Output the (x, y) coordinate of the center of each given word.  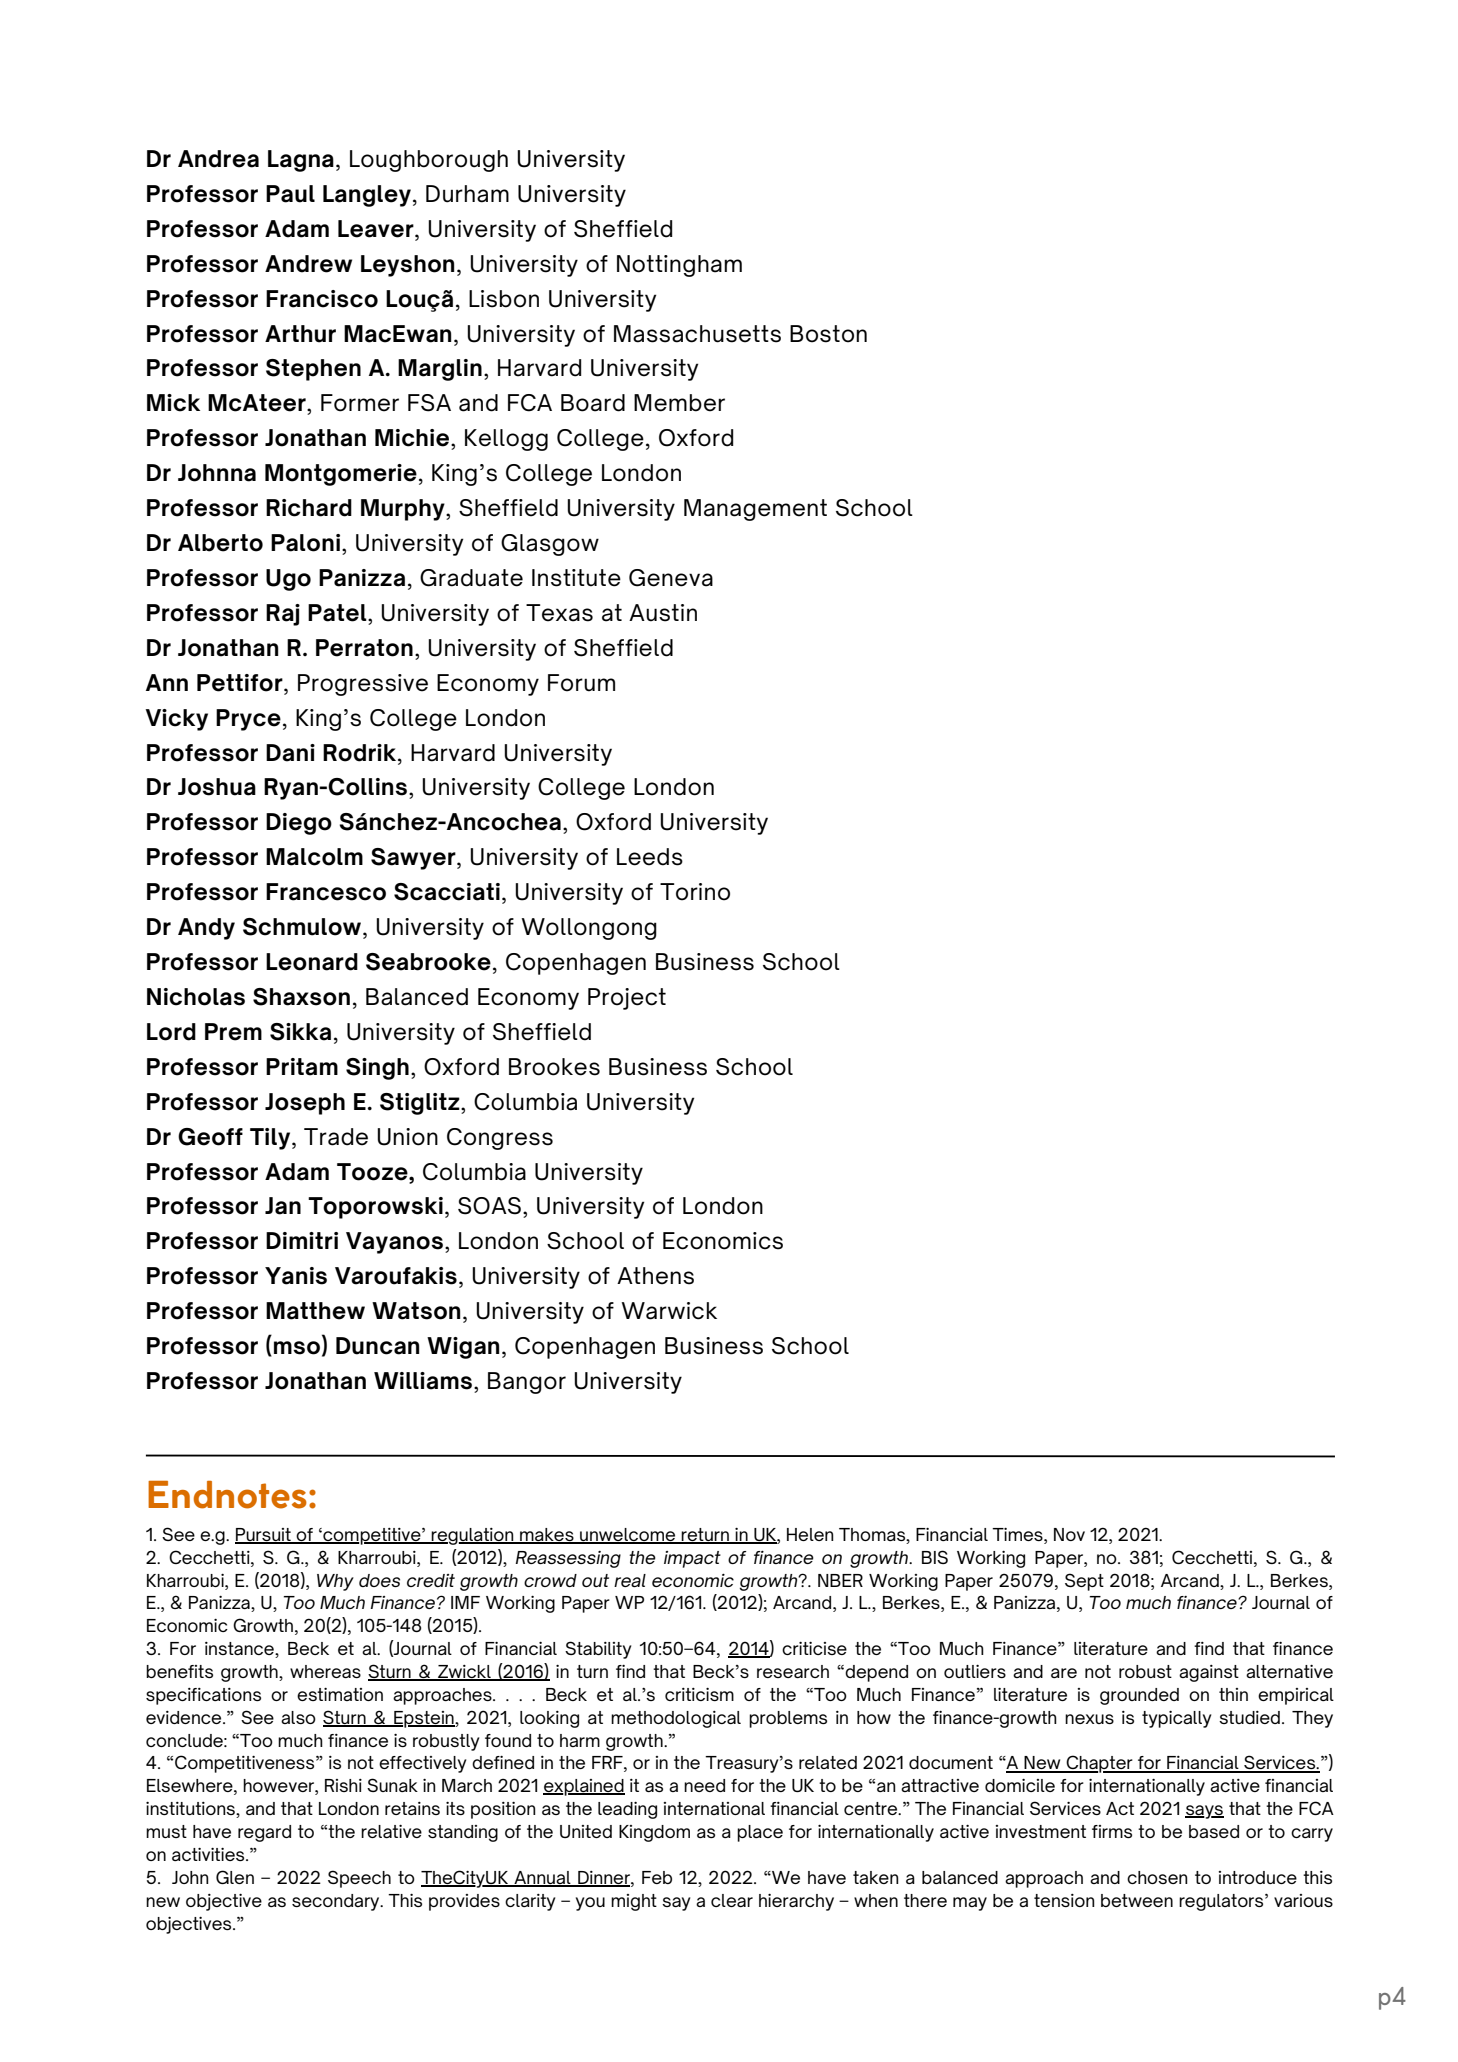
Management (755, 510)
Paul (290, 194)
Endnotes (227, 1495)
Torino (695, 892)
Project (627, 999)
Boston (828, 334)
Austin (663, 613)
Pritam (302, 1067)
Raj (283, 615)
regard (264, 1833)
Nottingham (679, 266)
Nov (1069, 1534)
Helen (810, 1534)
